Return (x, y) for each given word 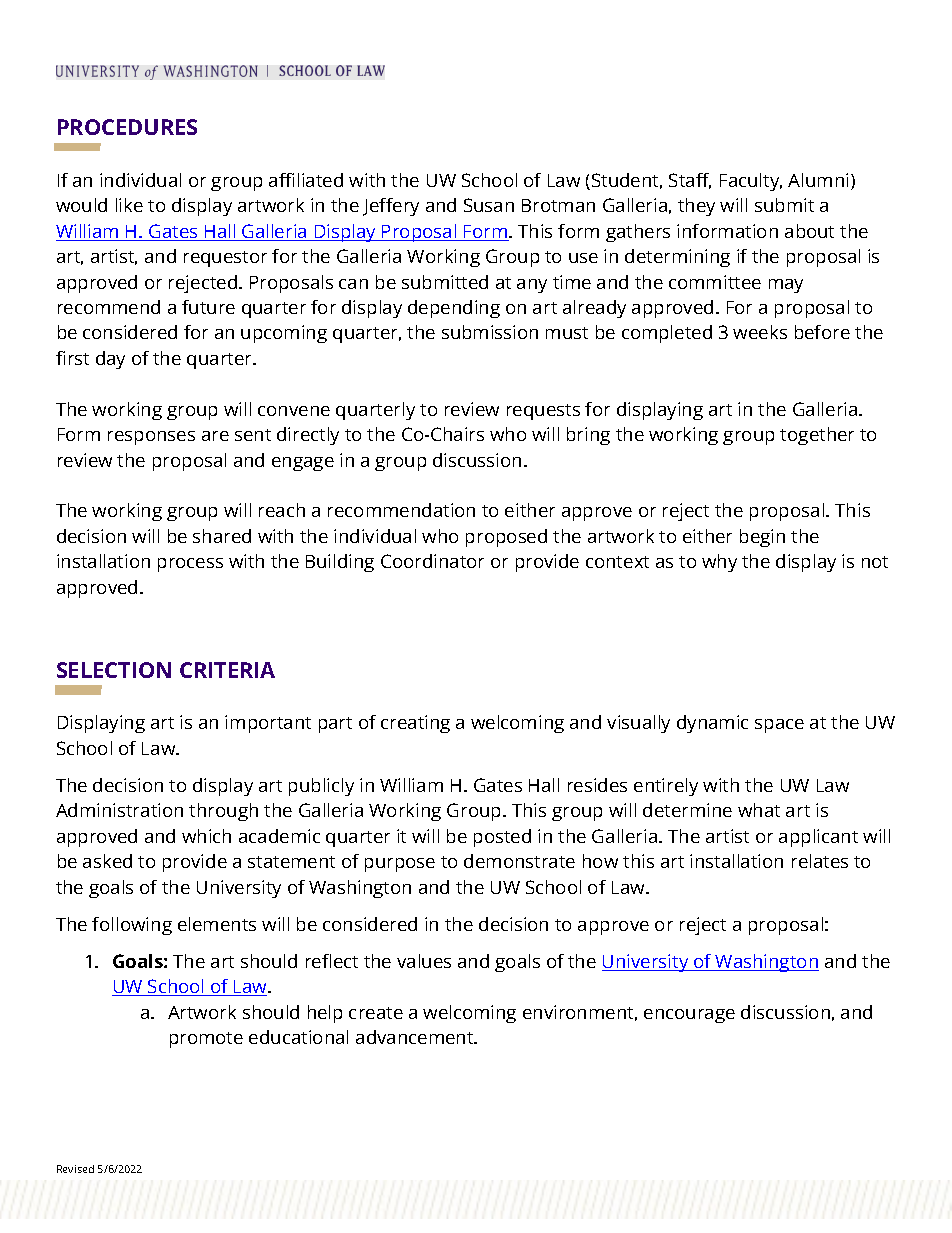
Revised (75, 1169)
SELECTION (114, 670)
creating (415, 724)
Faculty (751, 182)
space (779, 726)
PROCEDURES (127, 127)
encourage (689, 1016)
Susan (489, 205)
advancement (416, 1037)
